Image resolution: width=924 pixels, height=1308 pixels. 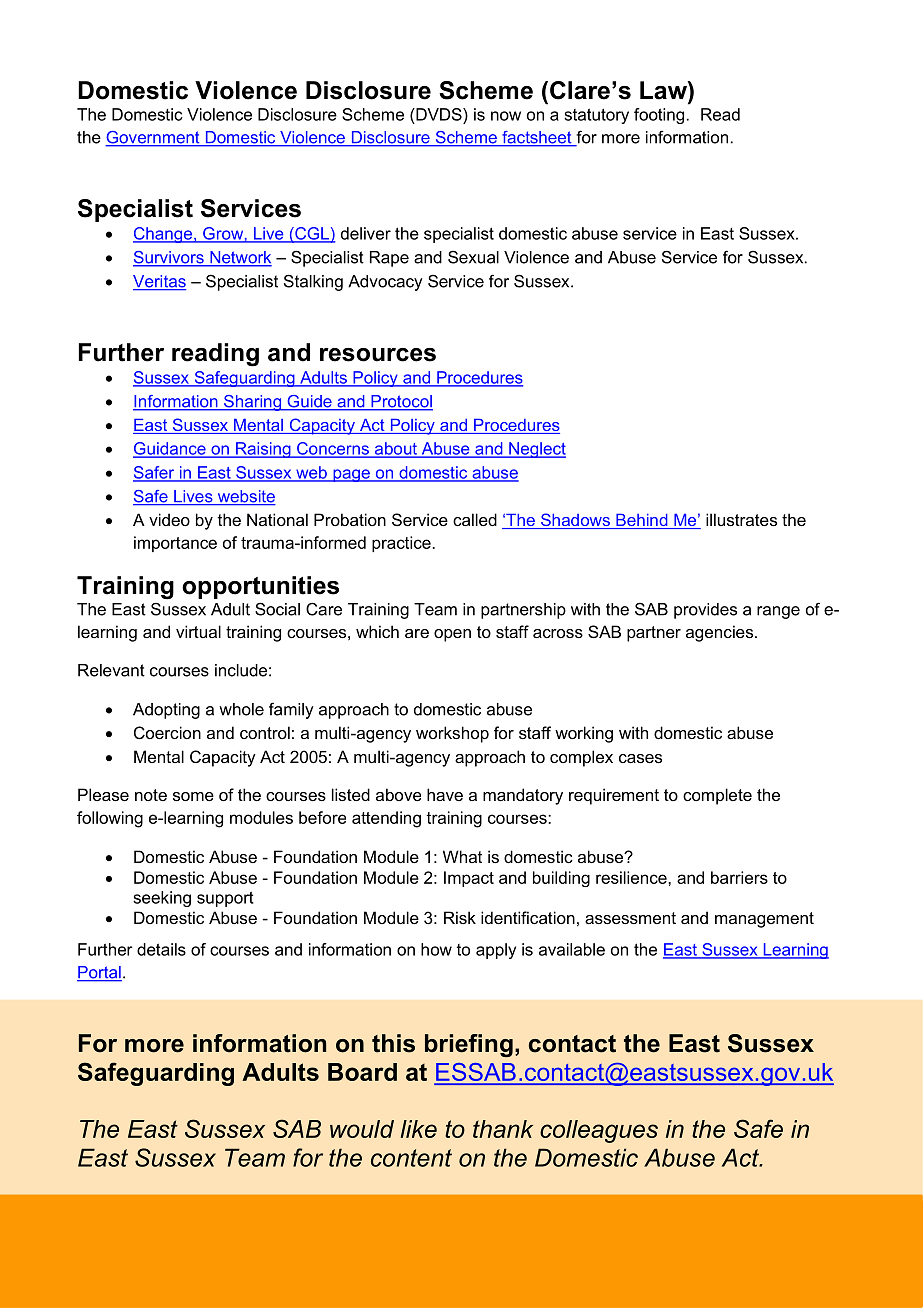 I want to click on like, so click(x=419, y=1129).
